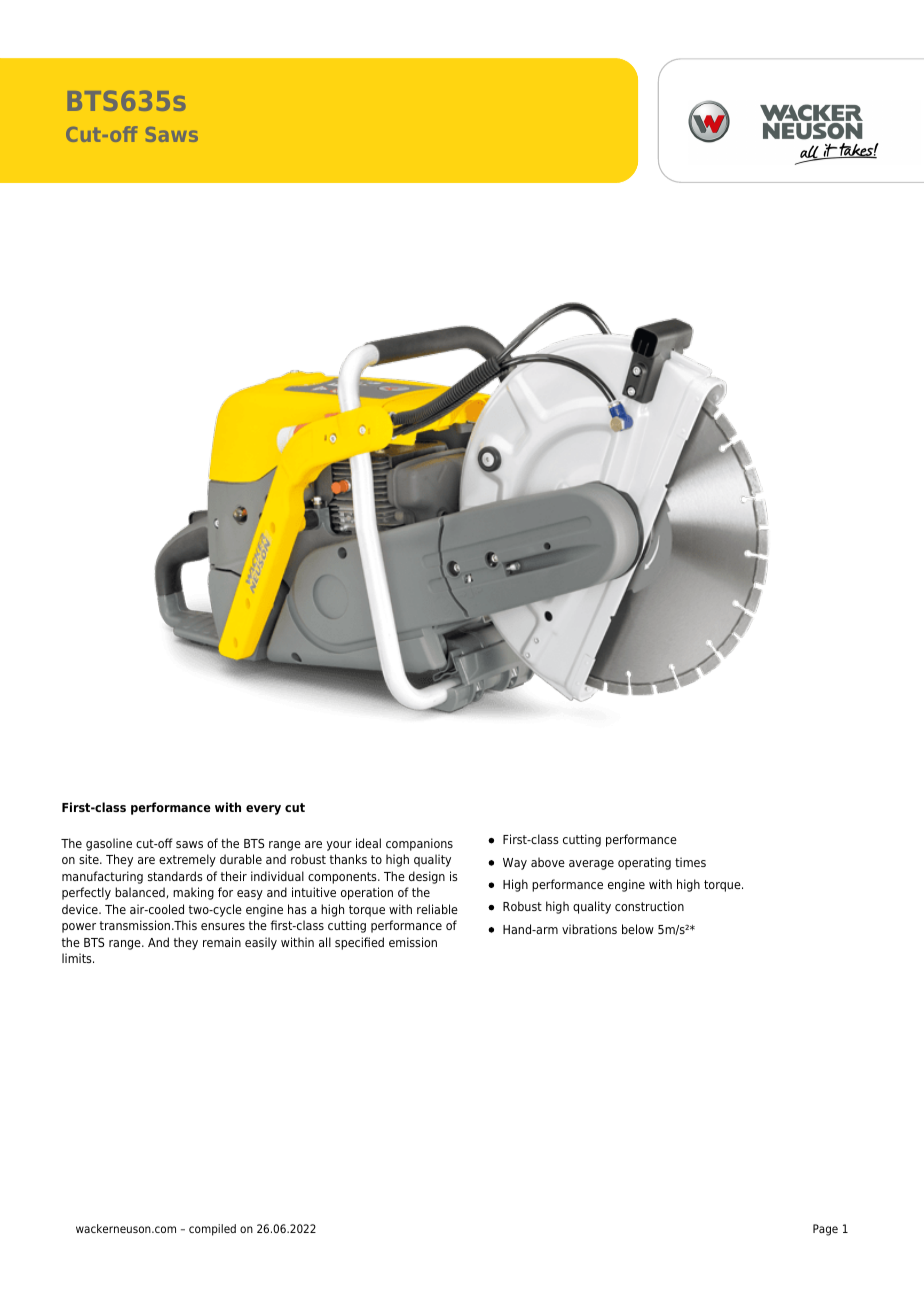  Describe the element at coordinates (638, 929) in the document. I see `below` at that location.
